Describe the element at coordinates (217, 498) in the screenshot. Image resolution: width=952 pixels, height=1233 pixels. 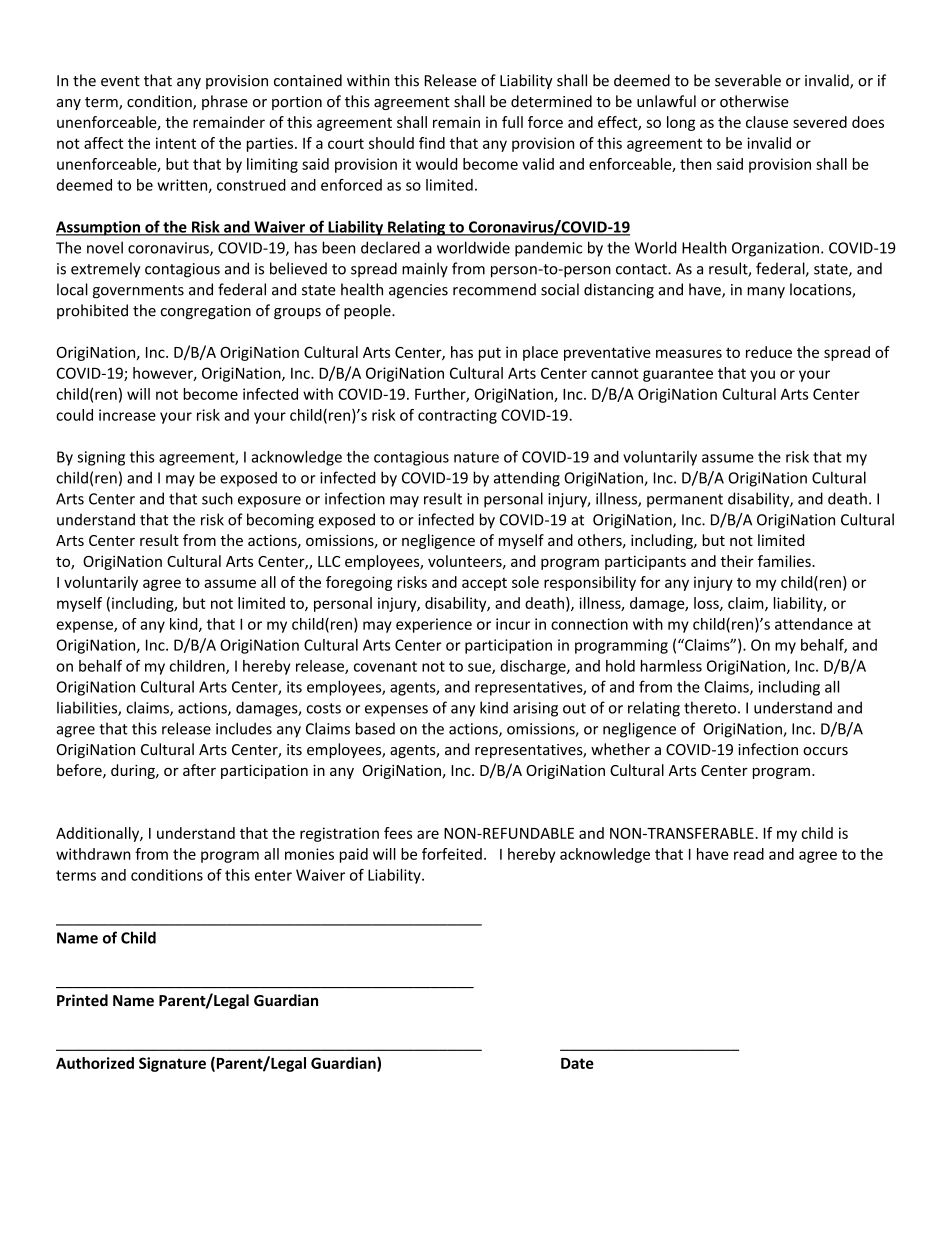
I see `such` at that location.
